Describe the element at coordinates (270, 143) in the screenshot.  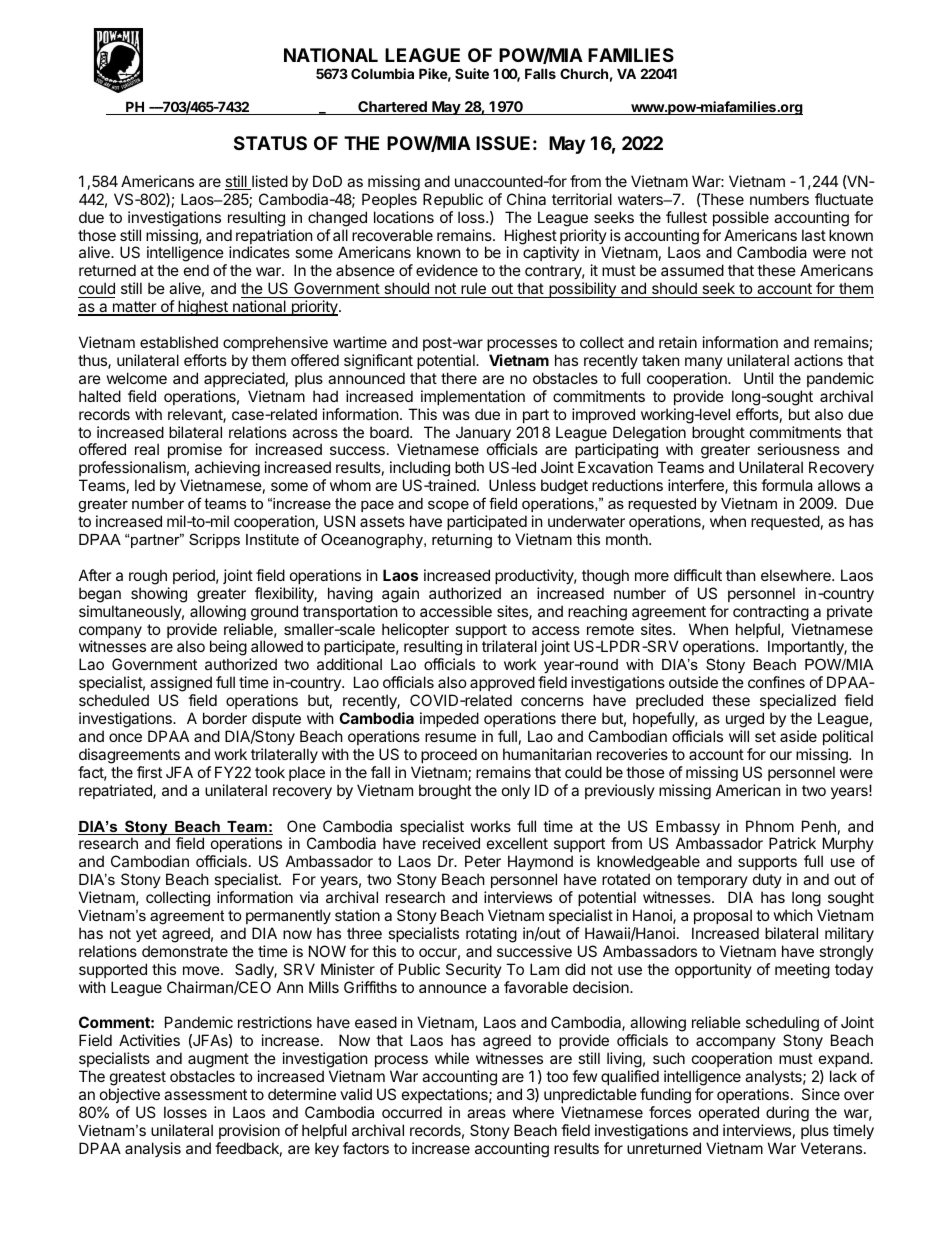
I see `STATUS` at that location.
